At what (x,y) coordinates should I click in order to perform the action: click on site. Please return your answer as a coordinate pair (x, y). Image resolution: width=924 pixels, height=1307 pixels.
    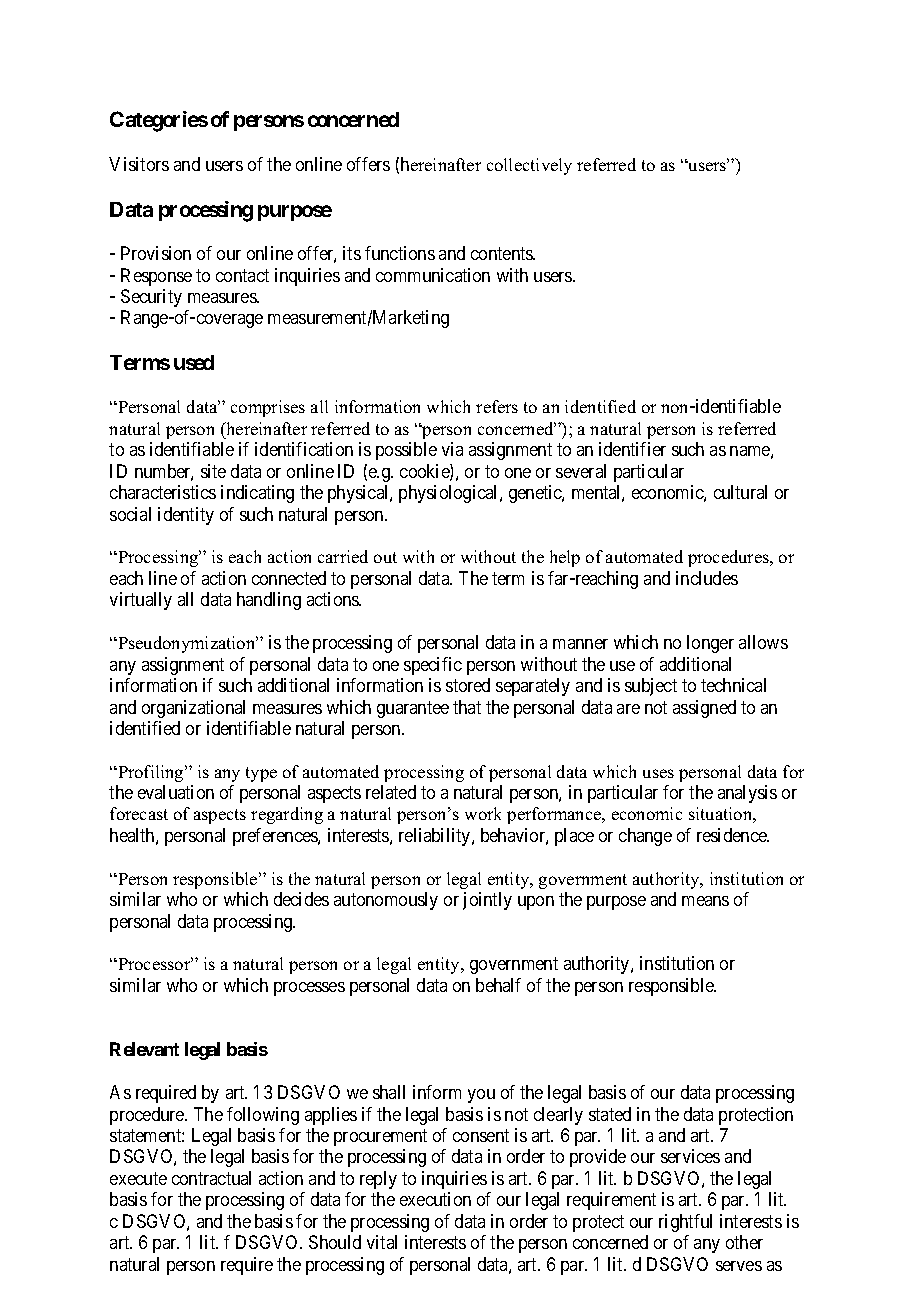
    Looking at the image, I should click on (213, 471).
